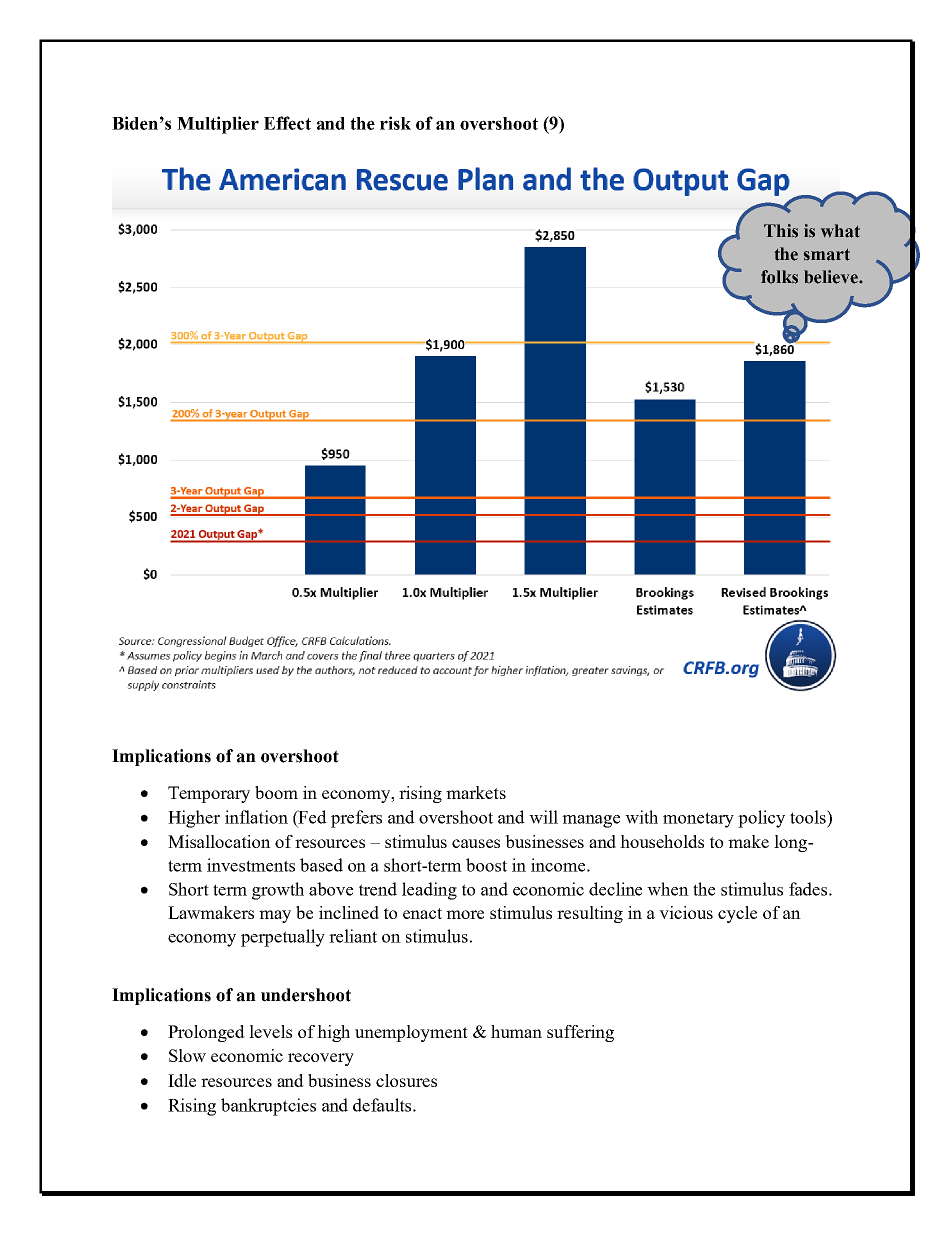 This screenshot has width=952, height=1233. Describe the element at coordinates (287, 123) in the screenshot. I see `Effect` at that location.
